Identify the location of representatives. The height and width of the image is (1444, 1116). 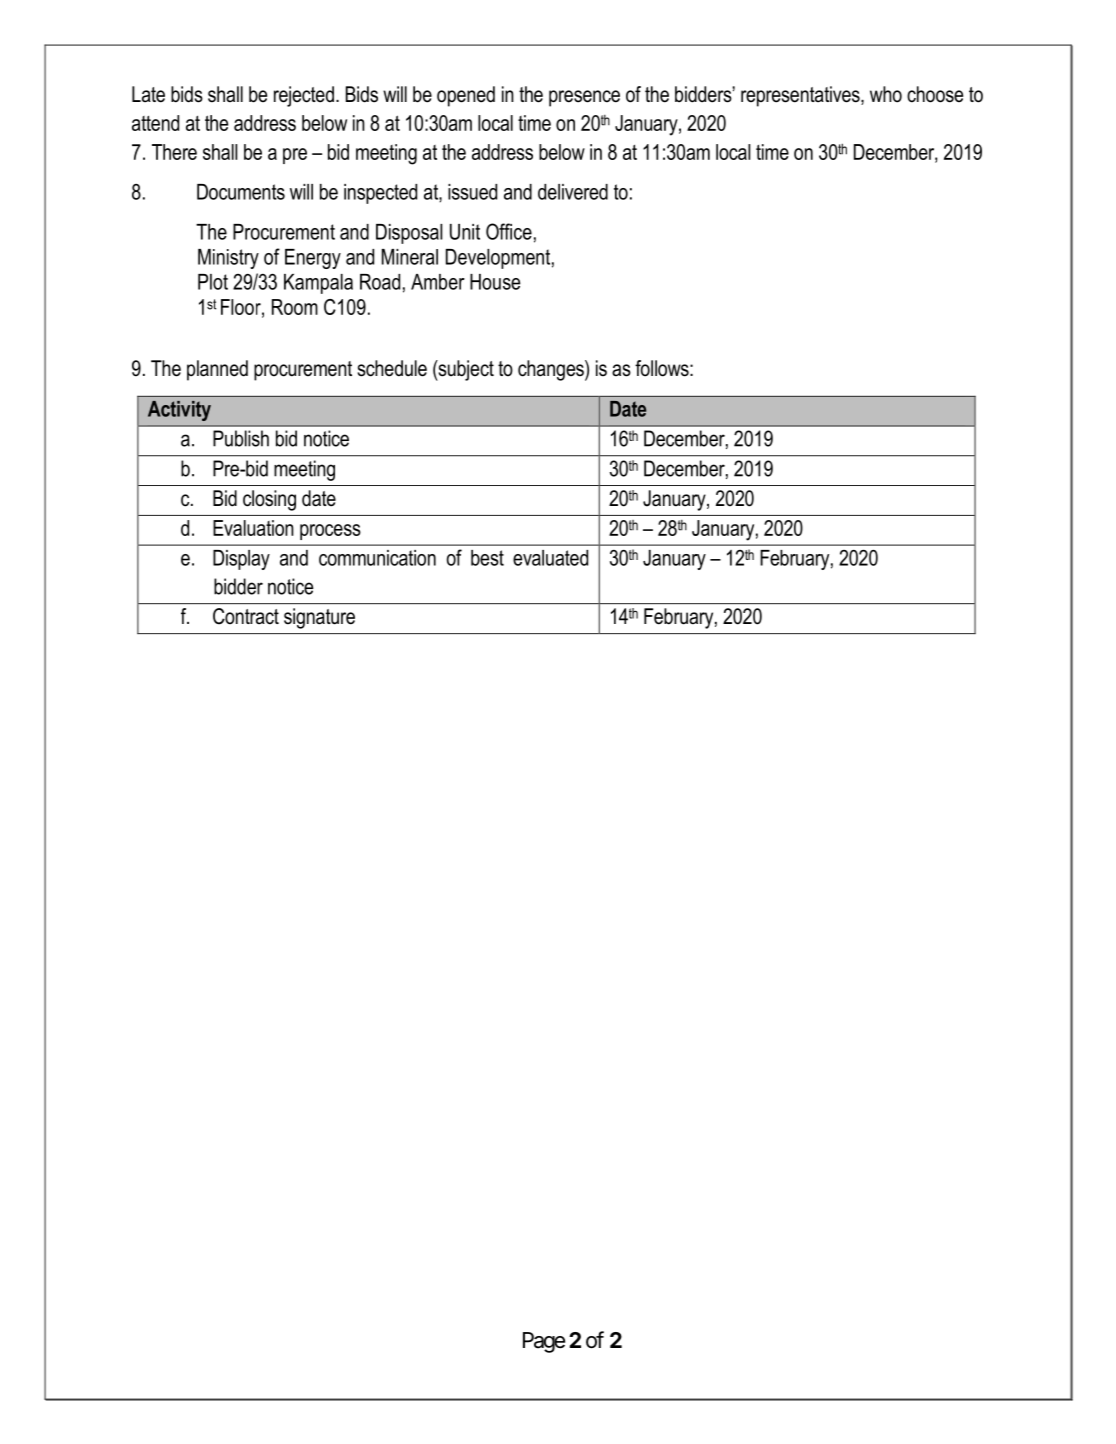
(801, 96).
